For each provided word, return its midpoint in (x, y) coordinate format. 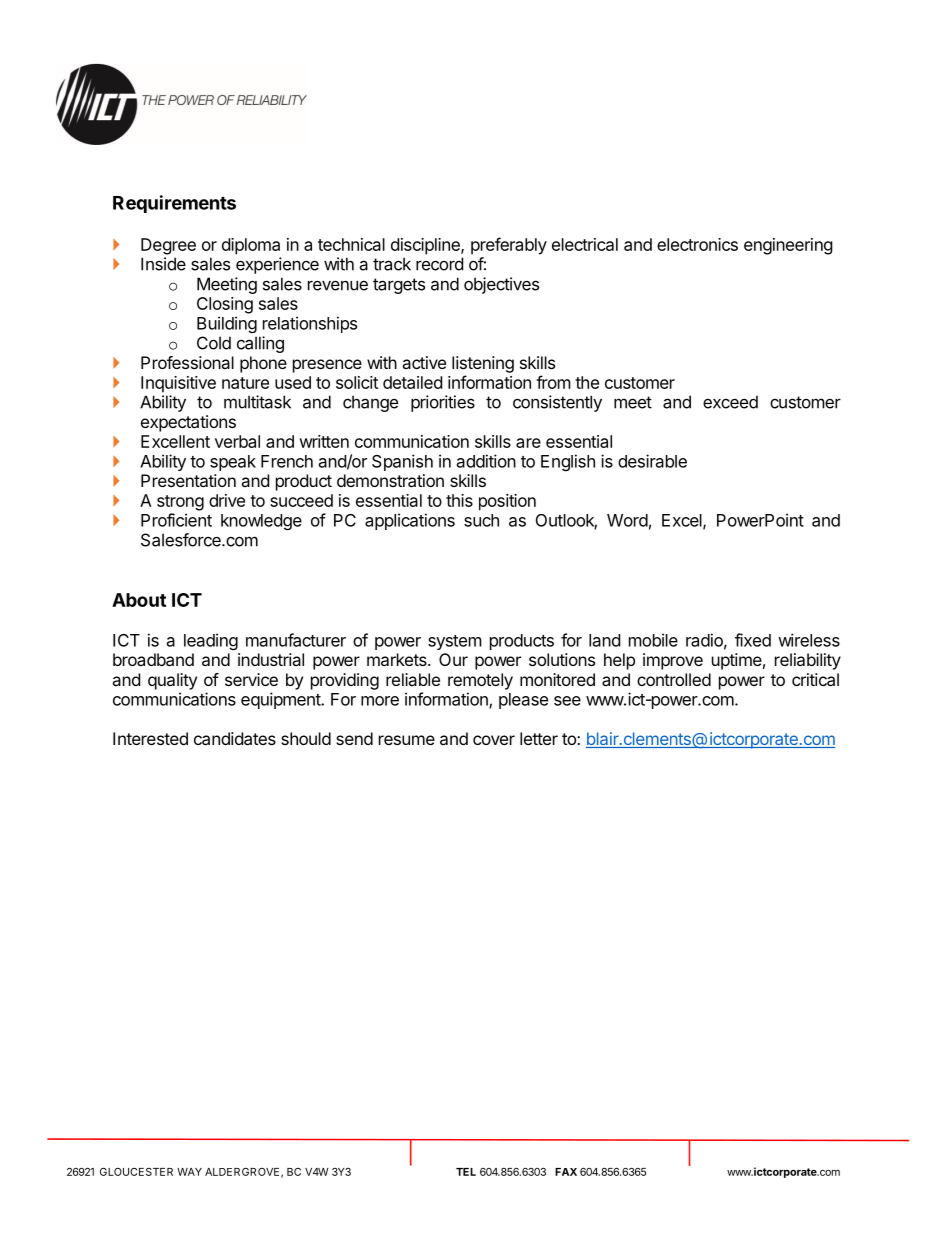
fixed (753, 640)
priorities (443, 403)
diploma (251, 246)
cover (494, 740)
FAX (566, 1172)
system (455, 642)
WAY (189, 1172)
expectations (188, 423)
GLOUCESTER (136, 1172)
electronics (697, 244)
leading (211, 641)
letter (539, 738)
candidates (235, 738)
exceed (730, 402)
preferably (509, 246)
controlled (674, 679)
